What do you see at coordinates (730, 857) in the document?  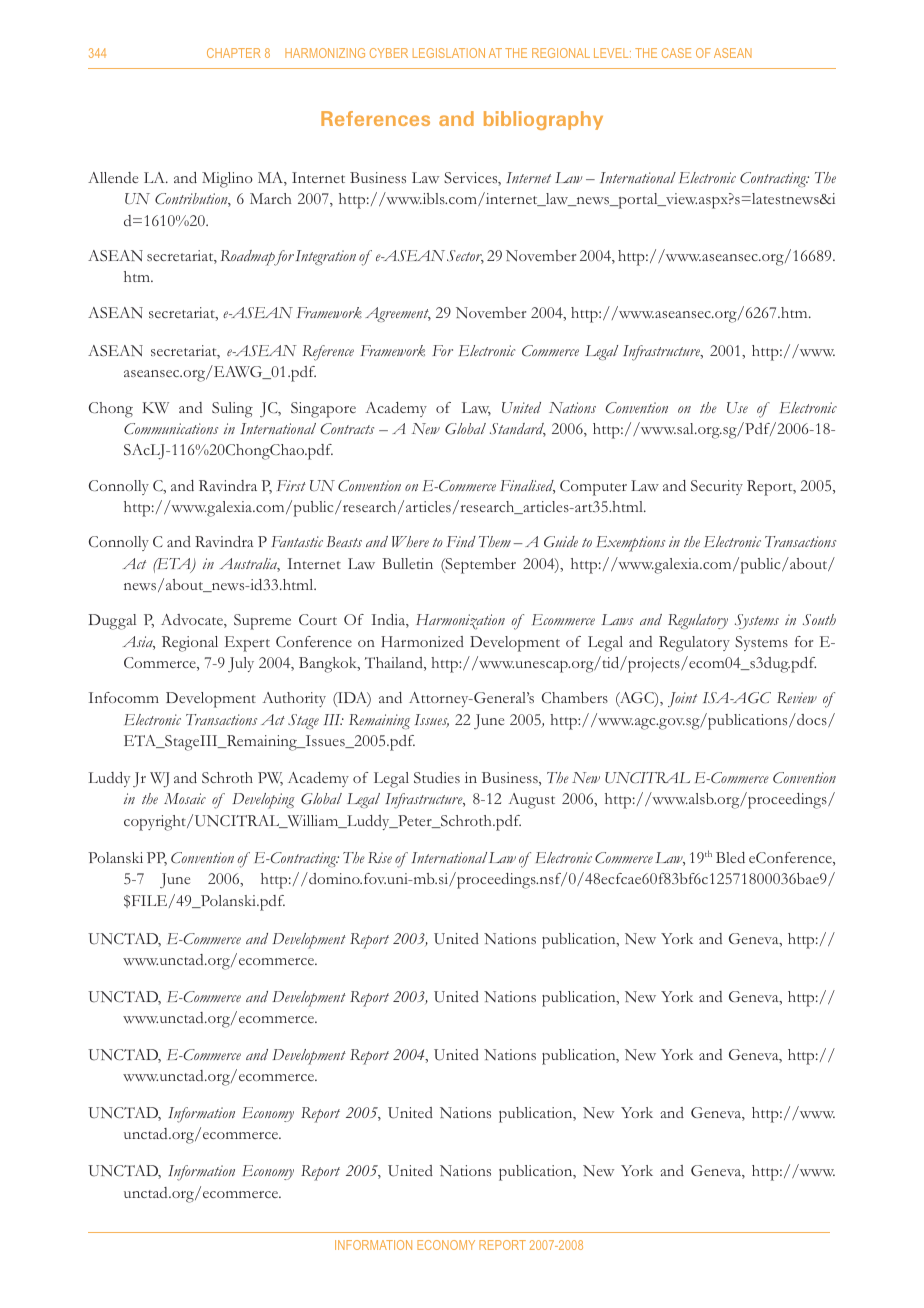 I see `Bled` at bounding box center [730, 857].
